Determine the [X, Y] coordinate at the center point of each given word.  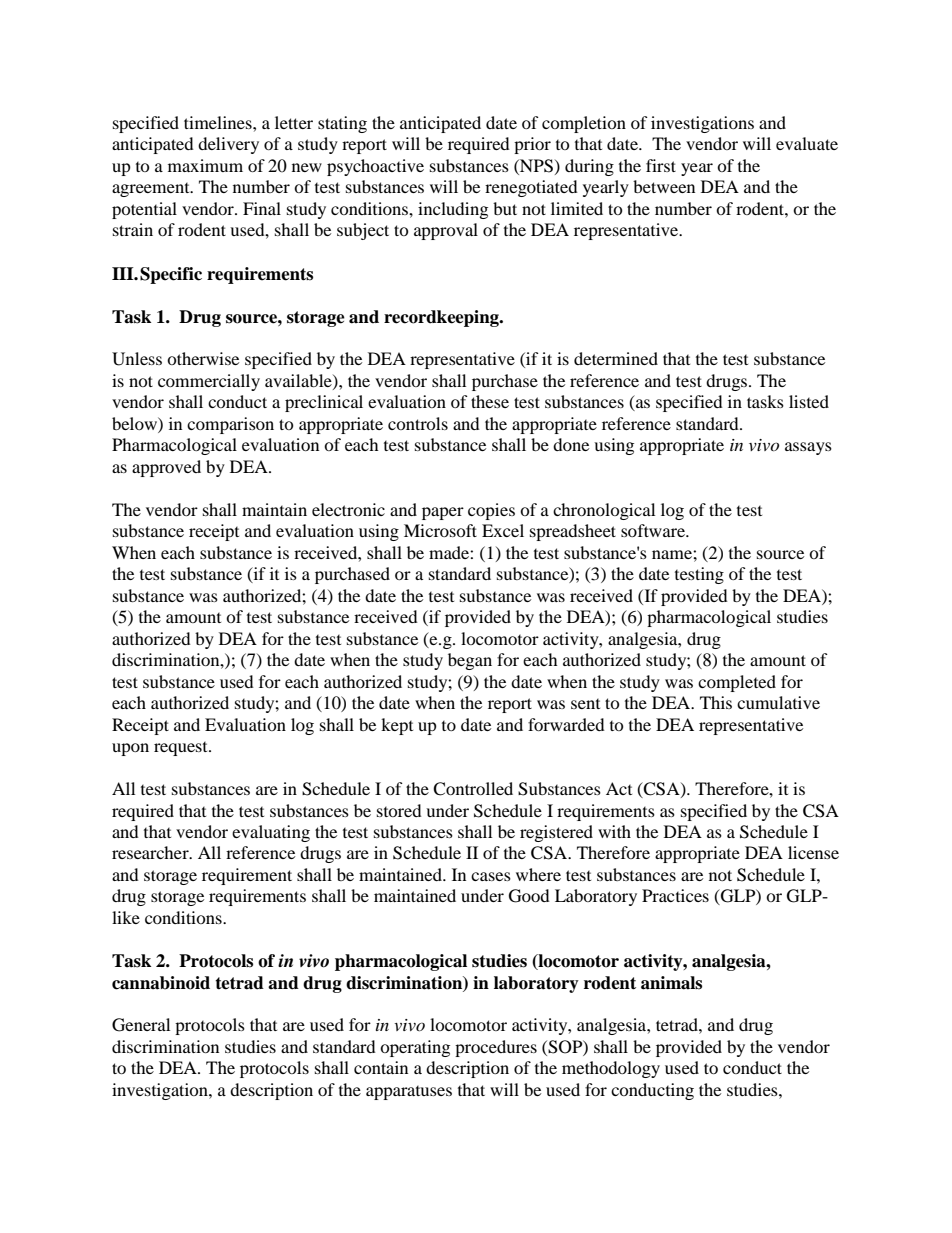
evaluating [271, 833]
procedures [496, 1048]
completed [737, 683]
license [813, 852]
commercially [209, 382]
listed [809, 401]
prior [532, 145]
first [661, 165]
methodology [611, 1069]
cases [491, 876]
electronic [348, 509]
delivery [228, 145]
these [490, 401]
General [141, 1025]
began [470, 661]
